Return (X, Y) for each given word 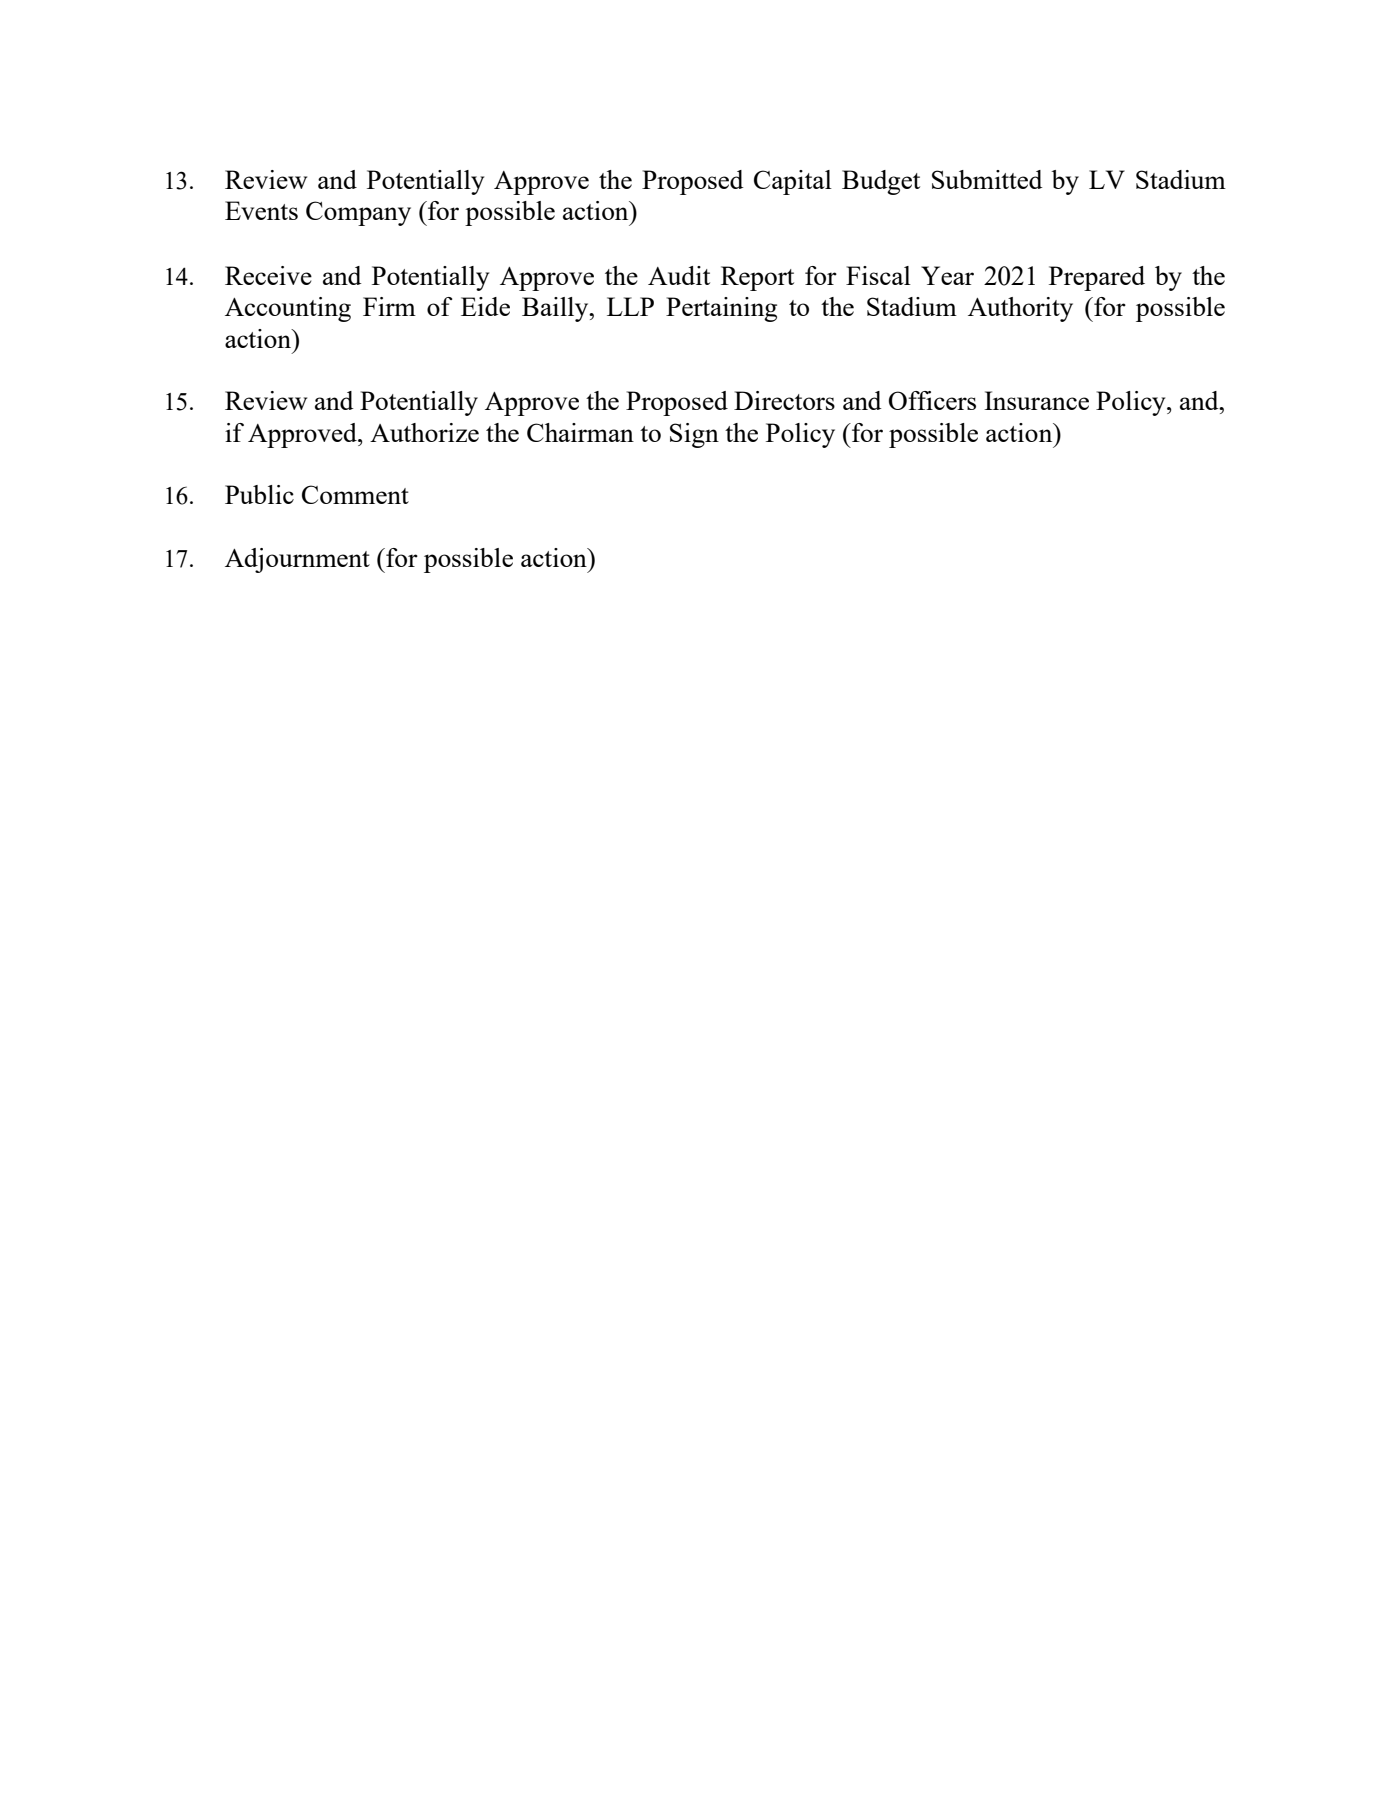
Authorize (424, 432)
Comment (355, 494)
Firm (389, 306)
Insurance (1036, 400)
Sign (694, 435)
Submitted (987, 179)
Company (358, 213)
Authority (1020, 309)
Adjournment (297, 560)
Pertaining (721, 309)
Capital (793, 182)
